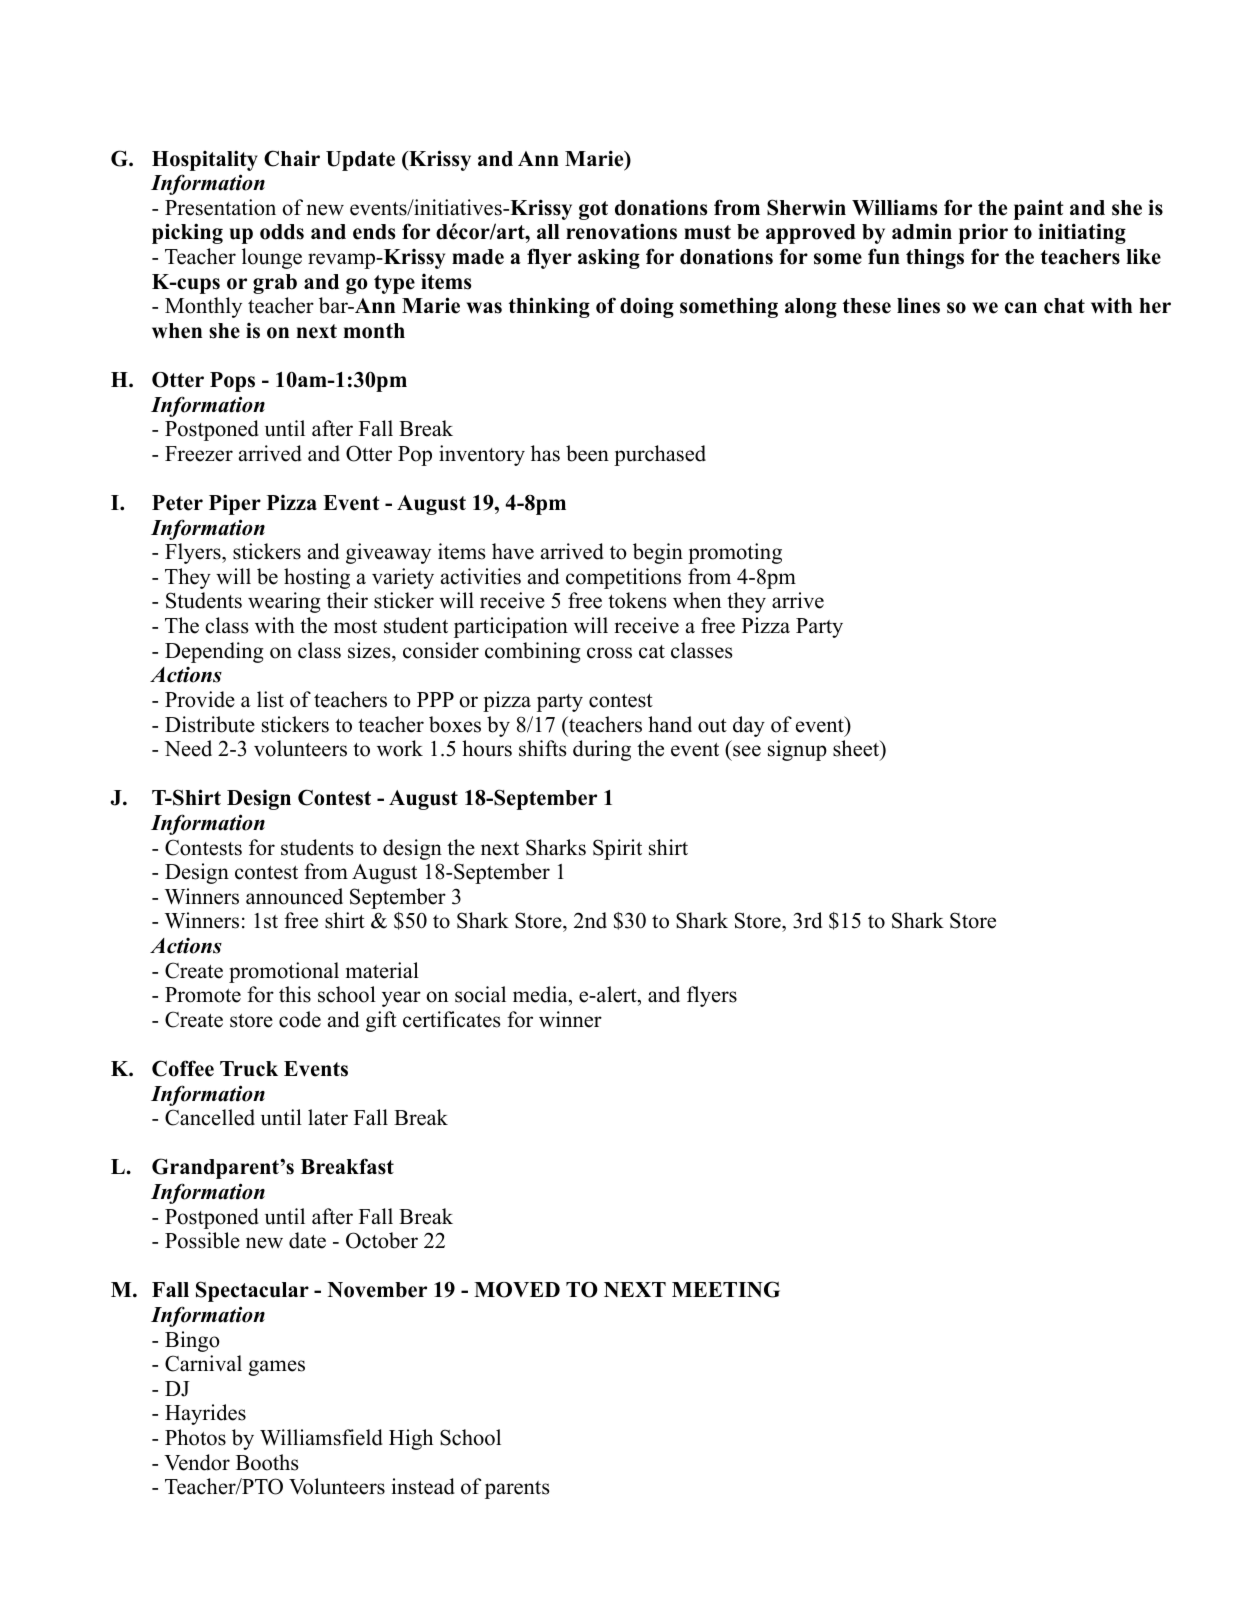 This image has width=1255, height=1624. What do you see at coordinates (267, 1462) in the image?
I see `Booths` at bounding box center [267, 1462].
